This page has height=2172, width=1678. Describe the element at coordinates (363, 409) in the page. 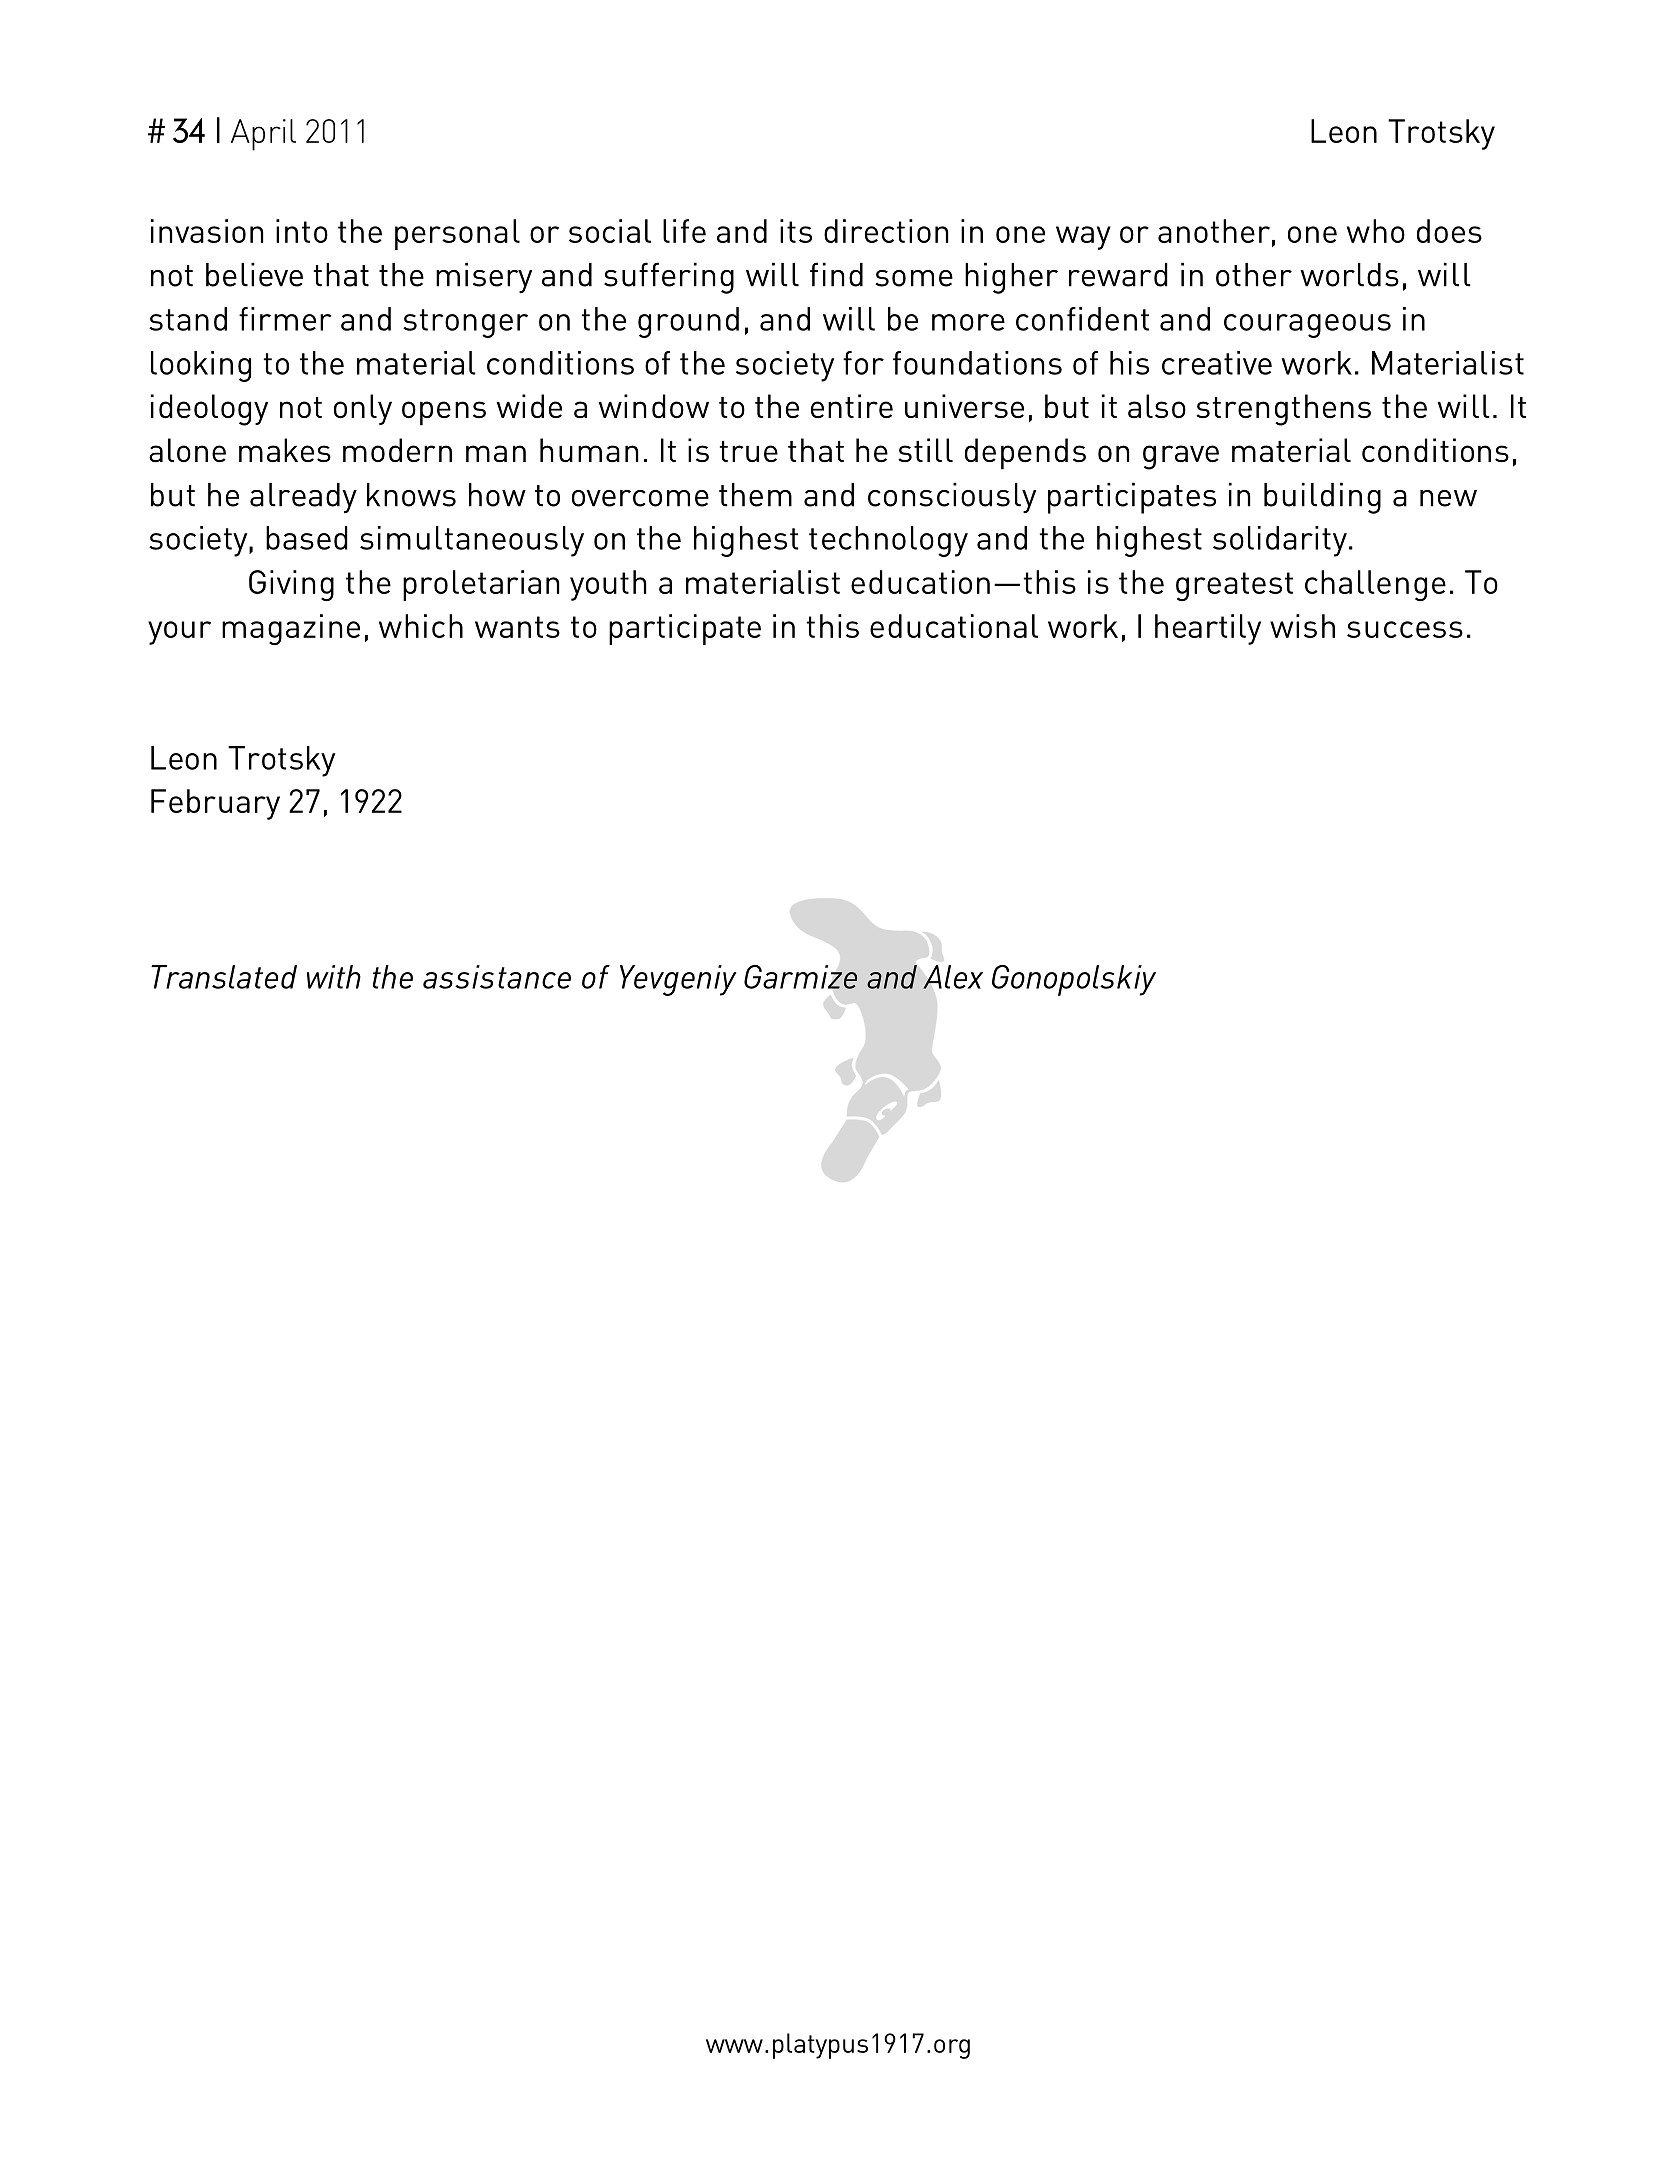

I see `only` at that location.
